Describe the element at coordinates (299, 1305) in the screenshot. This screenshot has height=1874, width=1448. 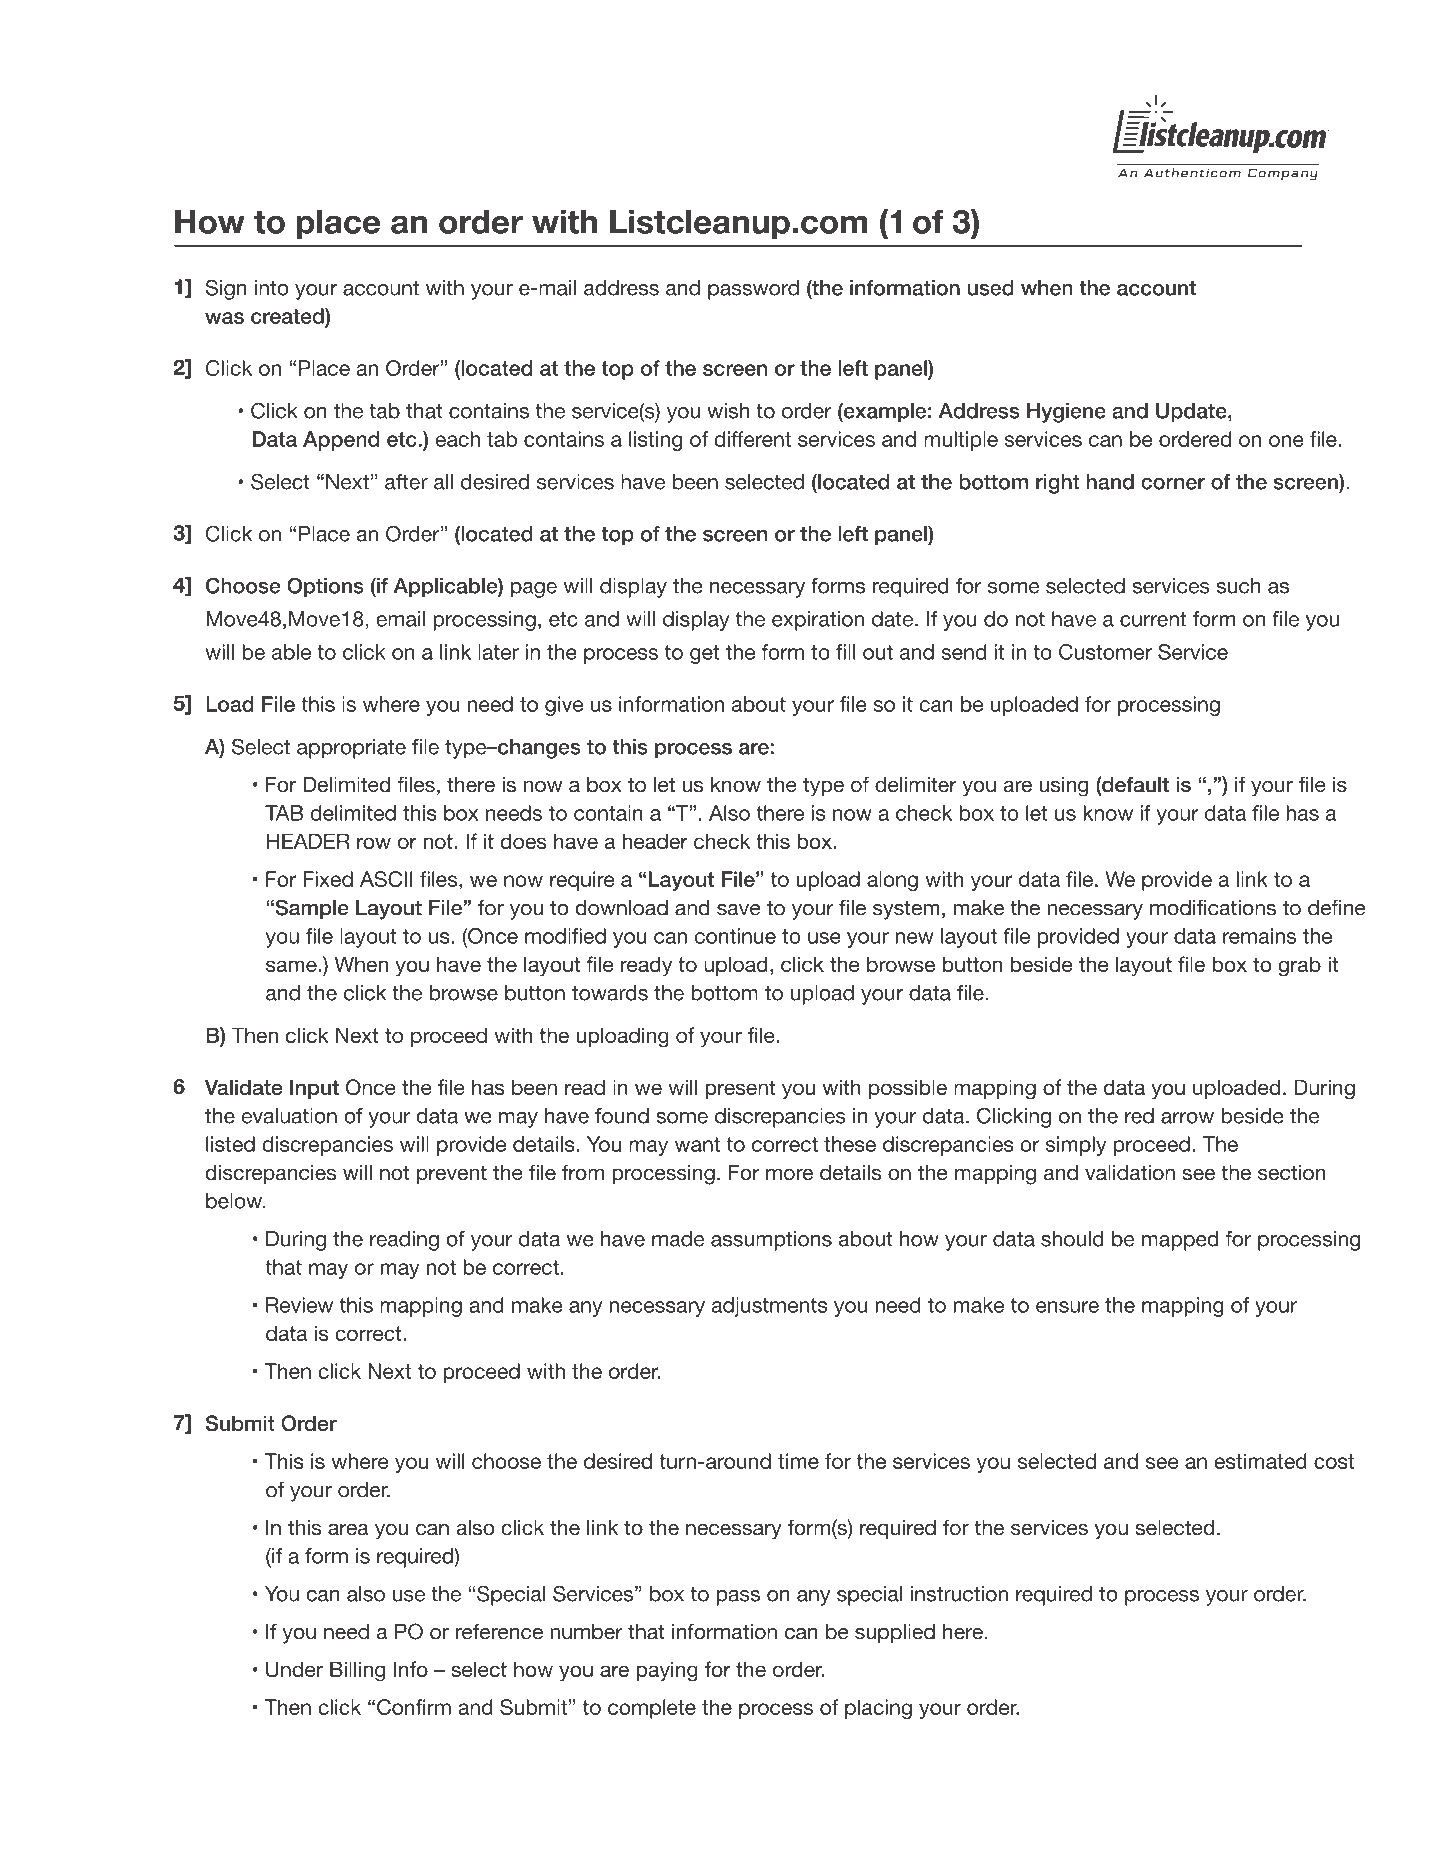
I see `Review` at that location.
